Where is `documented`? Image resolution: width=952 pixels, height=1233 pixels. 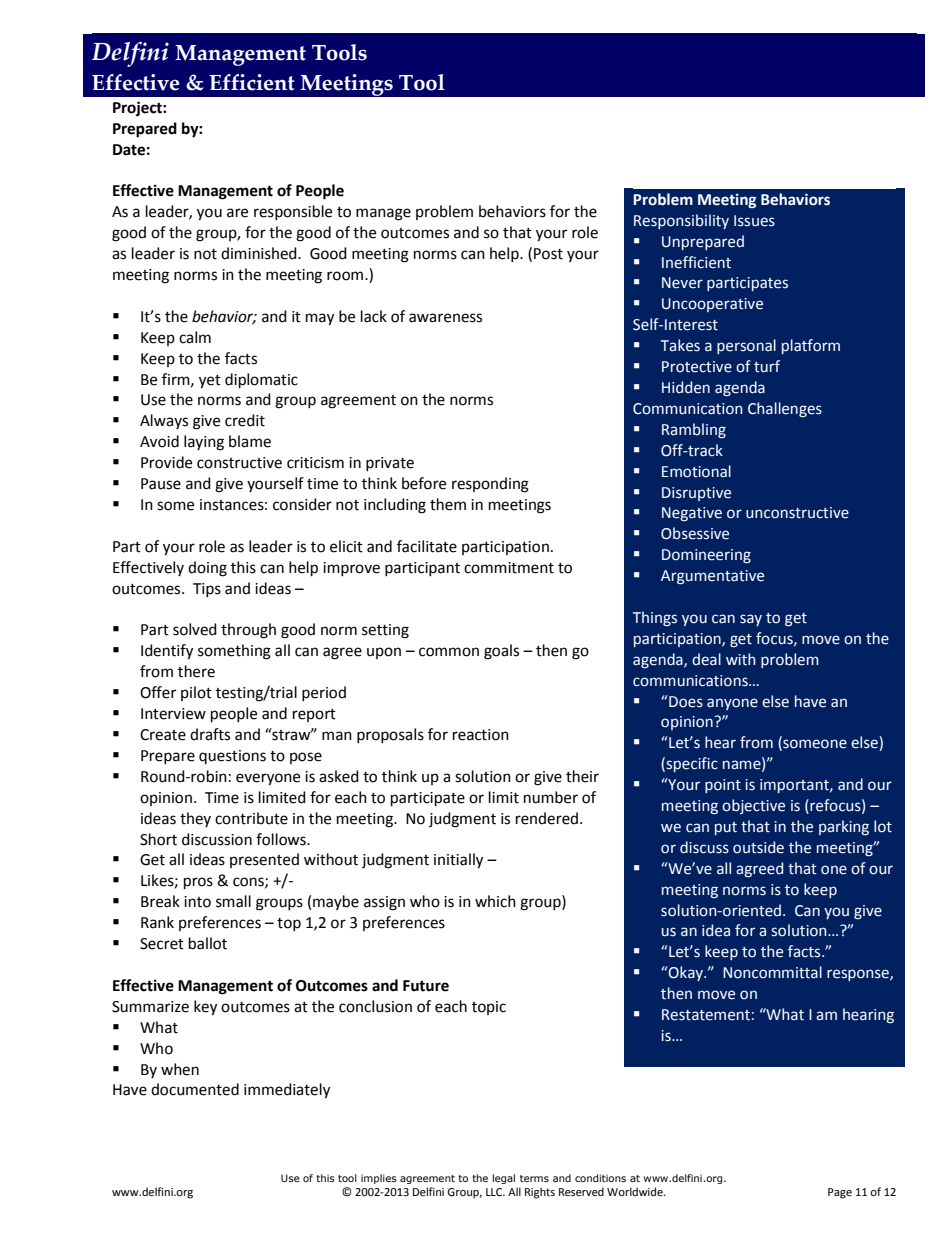
documented is located at coordinates (195, 1089).
